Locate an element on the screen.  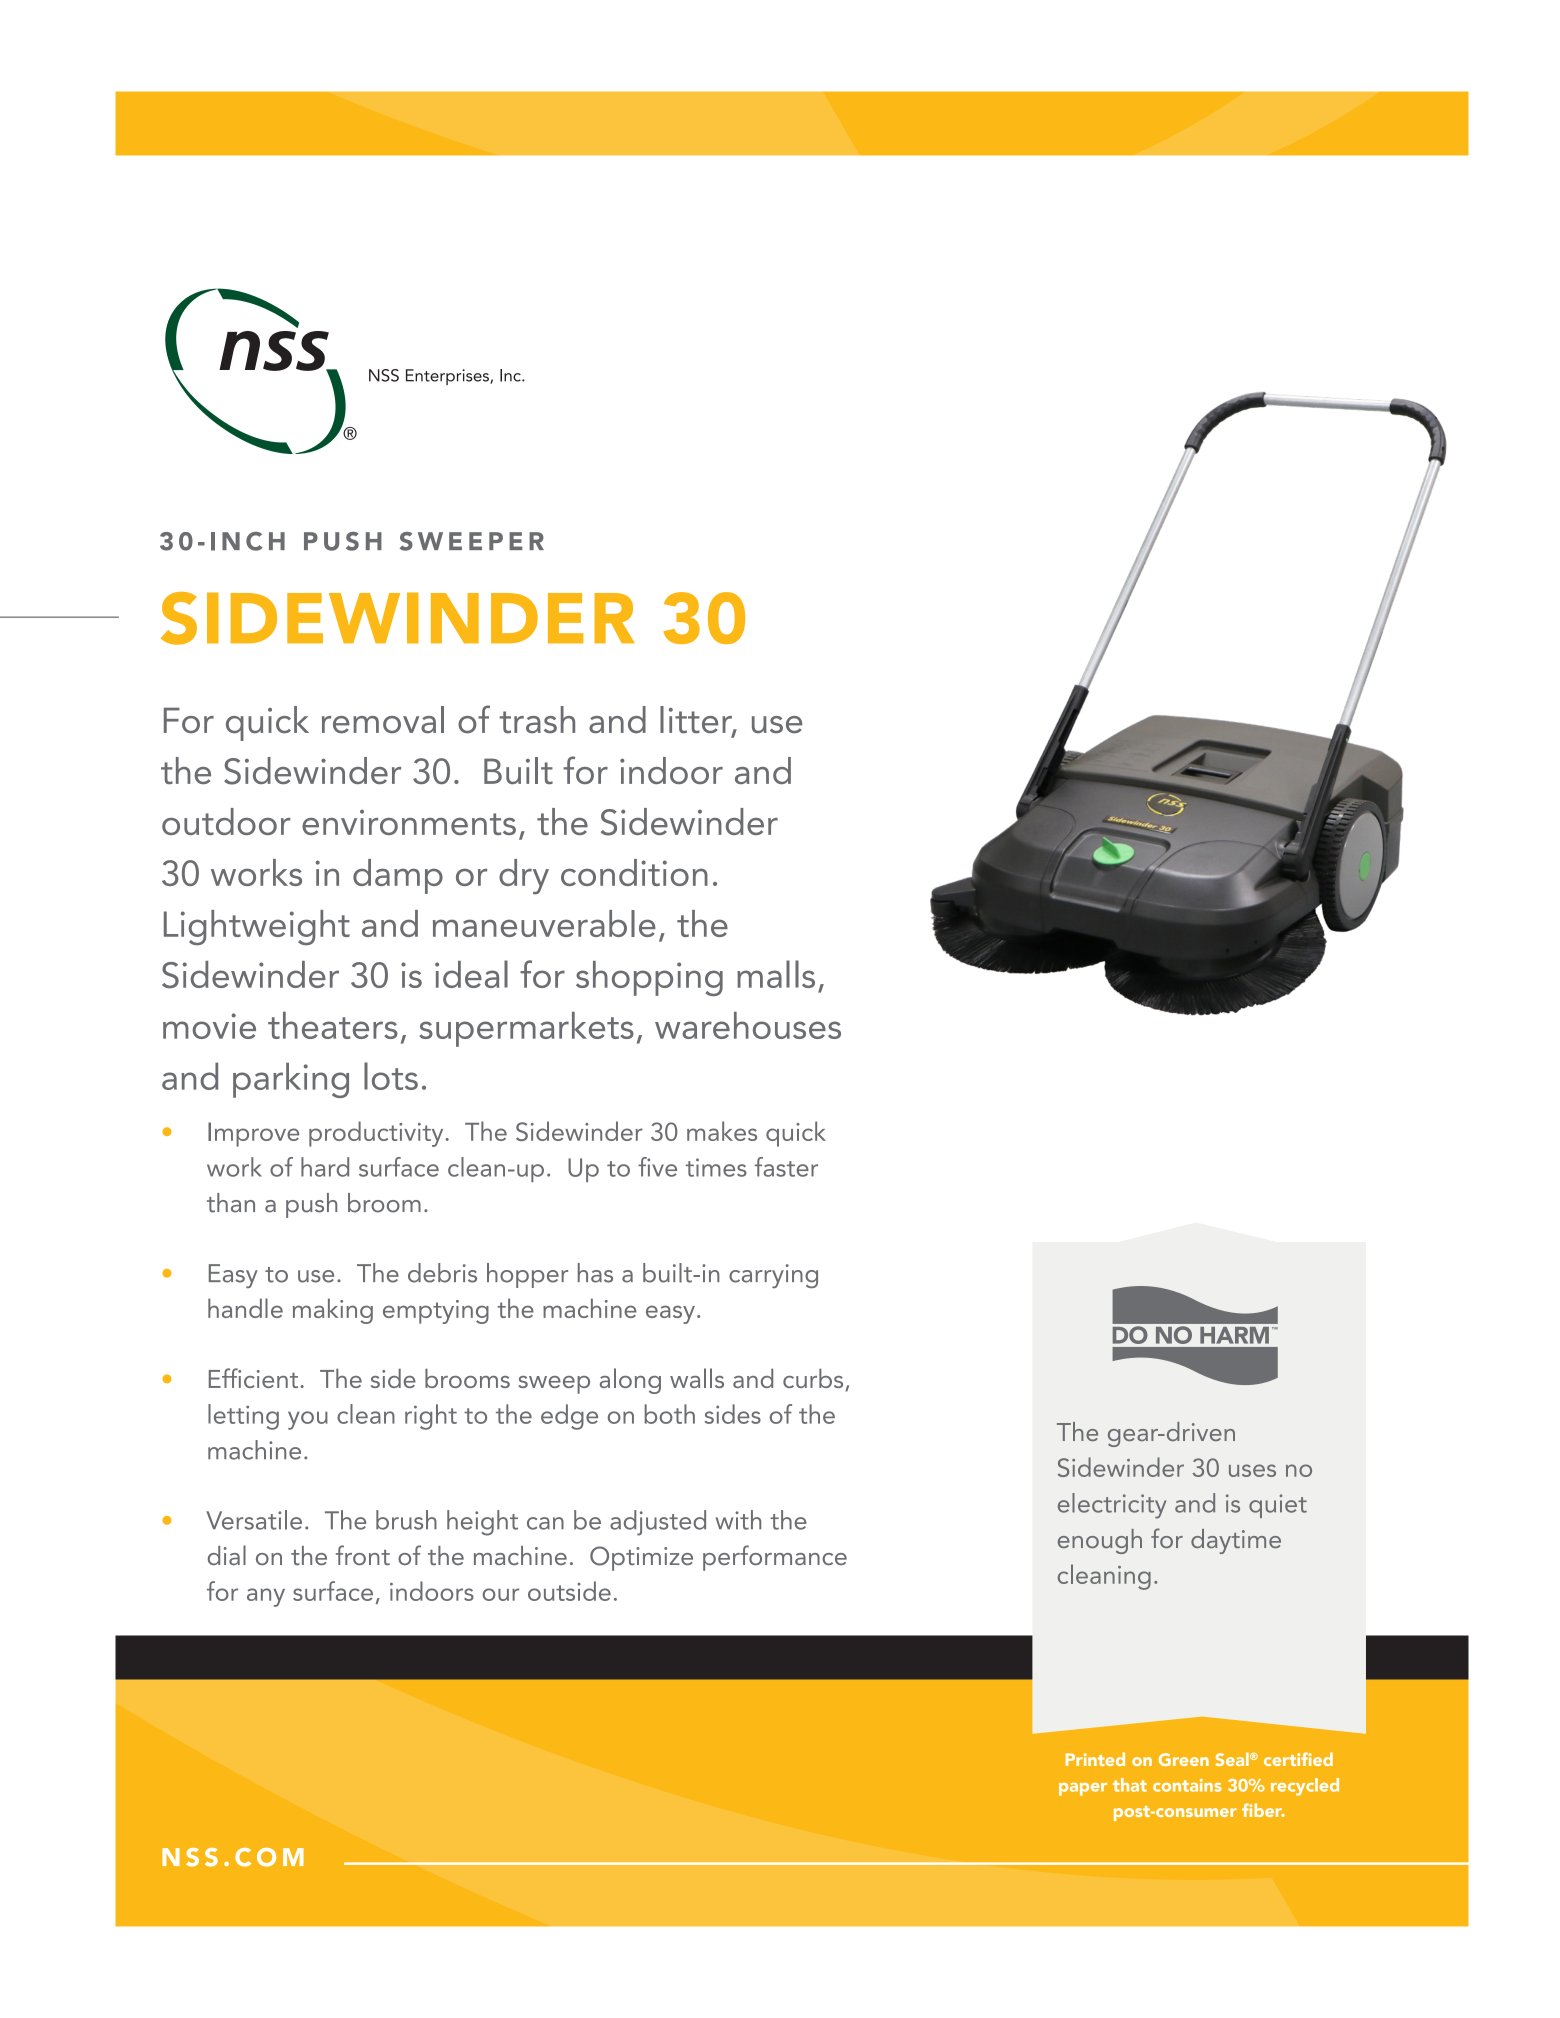
debris is located at coordinates (442, 1273).
